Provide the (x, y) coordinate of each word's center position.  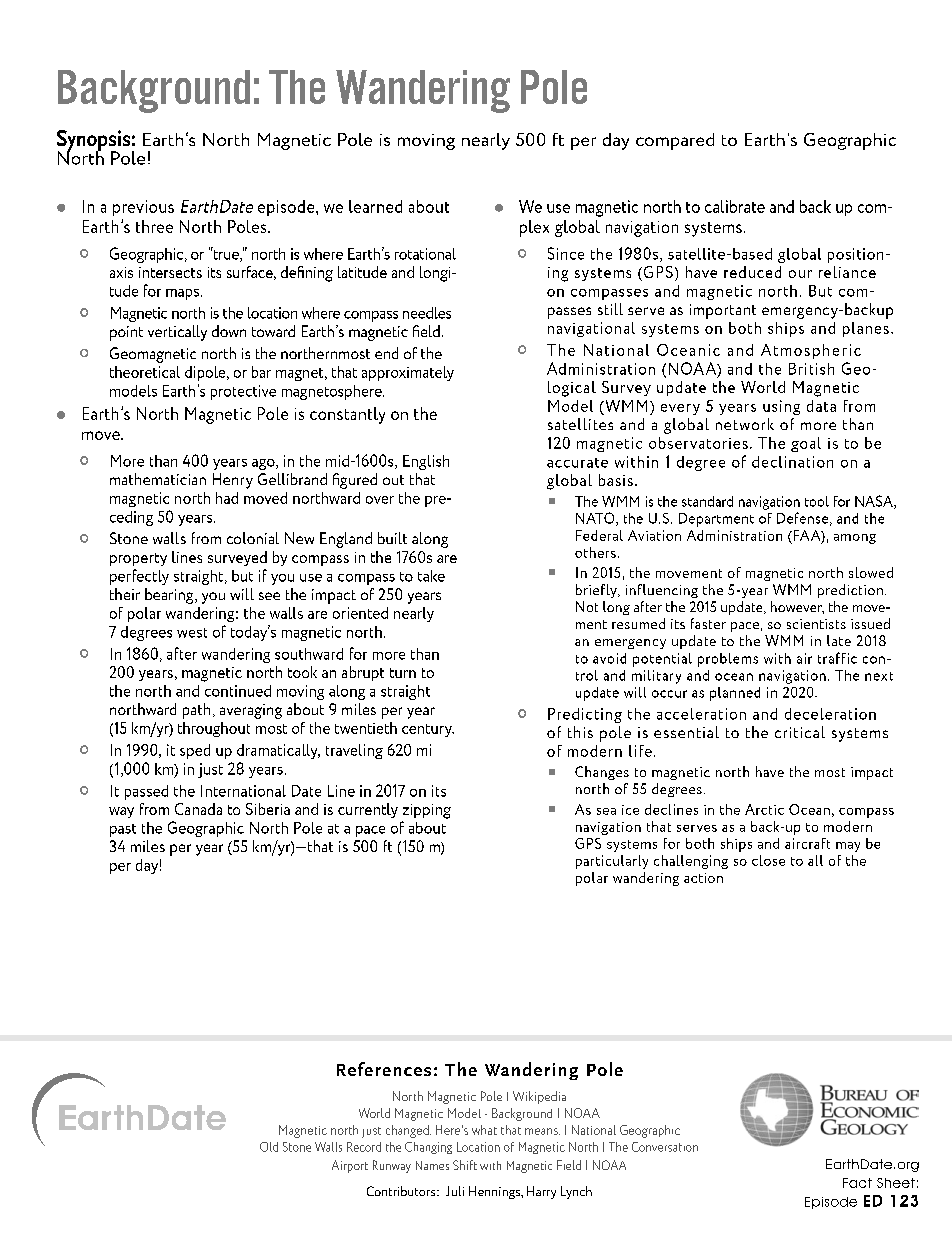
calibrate (735, 206)
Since (566, 253)
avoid (609, 658)
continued (238, 691)
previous (143, 208)
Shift (465, 1165)
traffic (837, 658)
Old (269, 1147)
